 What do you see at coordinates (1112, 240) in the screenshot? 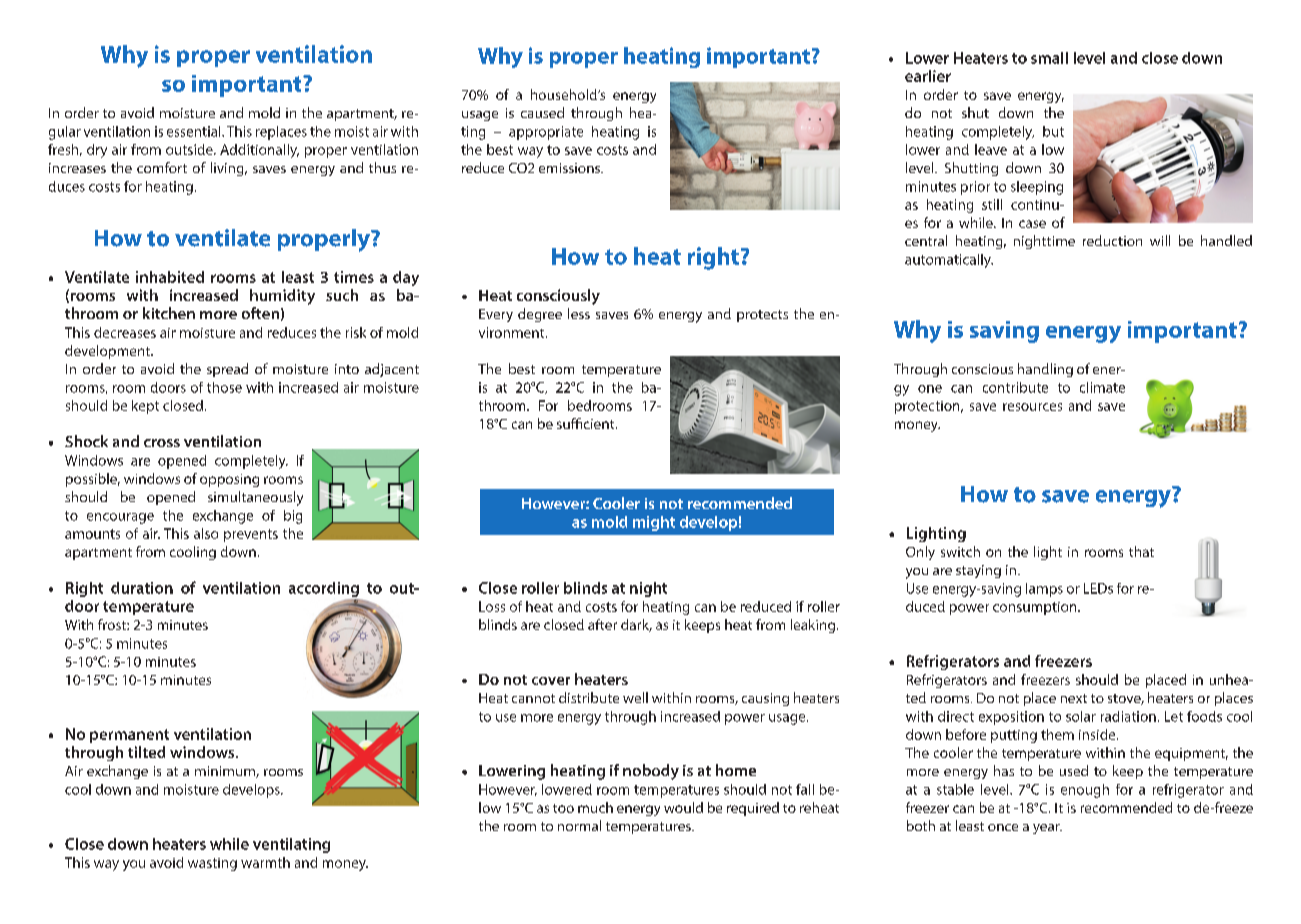
I see `reduction` at bounding box center [1112, 240].
